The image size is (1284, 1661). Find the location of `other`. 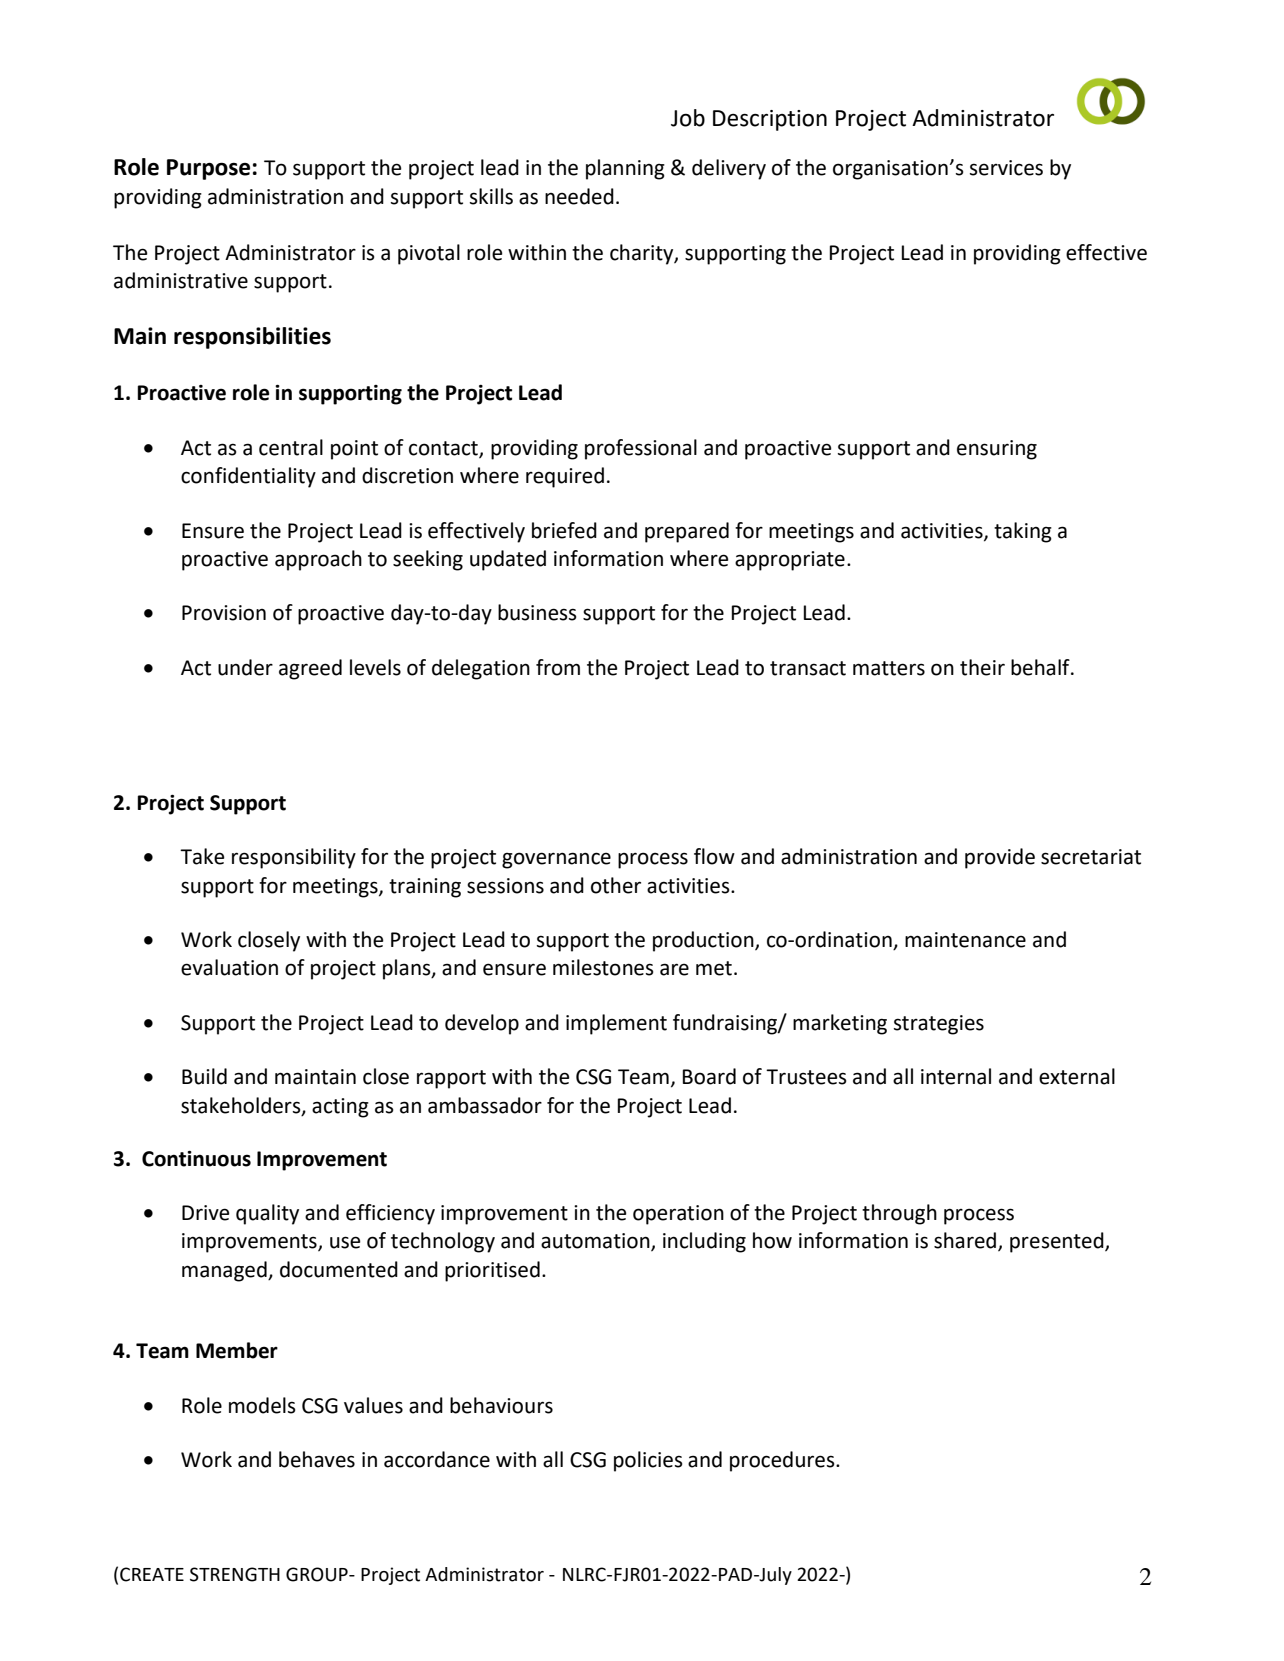

other is located at coordinates (616, 885).
